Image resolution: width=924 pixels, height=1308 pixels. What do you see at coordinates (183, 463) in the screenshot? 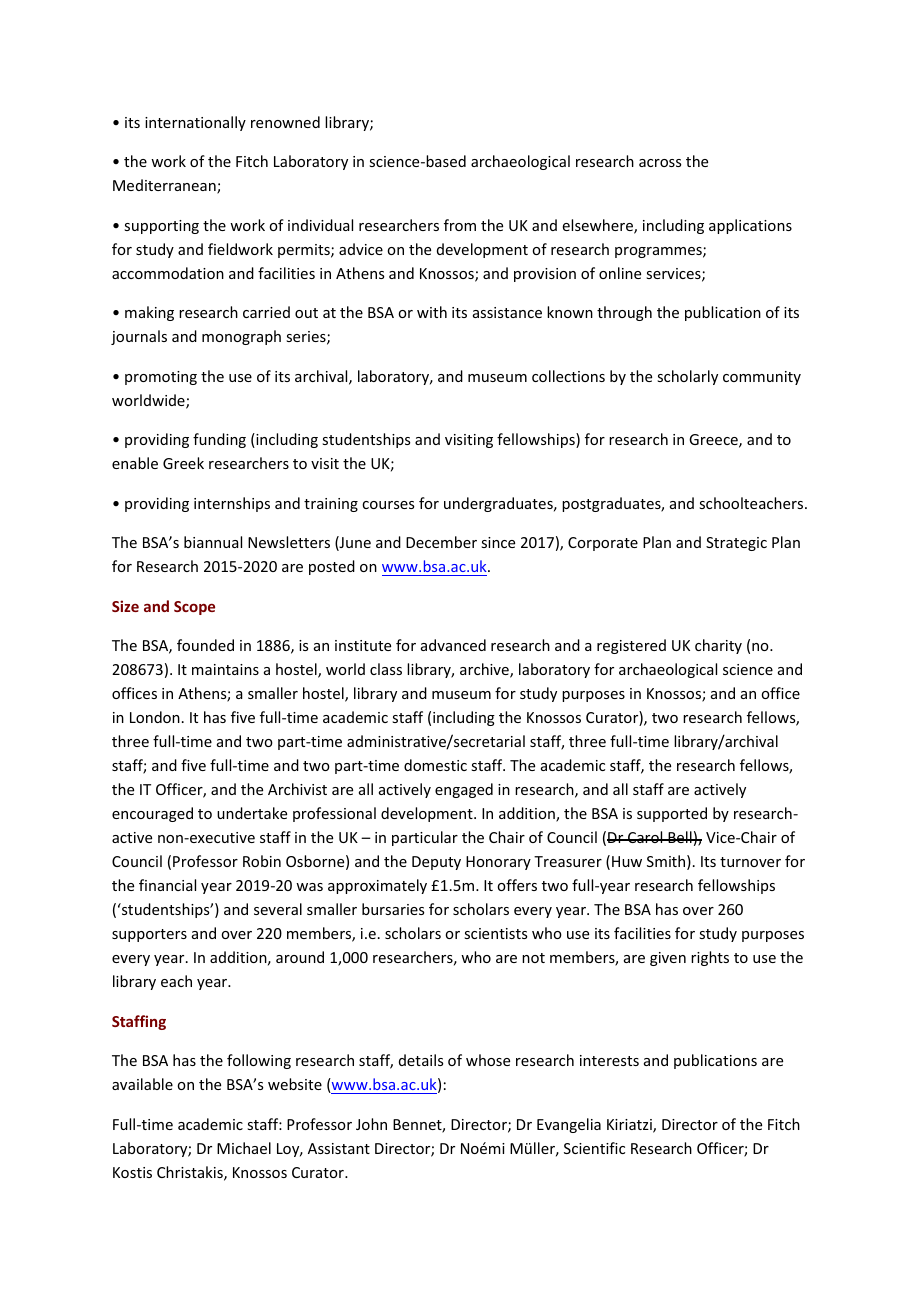
I see `Greek` at bounding box center [183, 463].
